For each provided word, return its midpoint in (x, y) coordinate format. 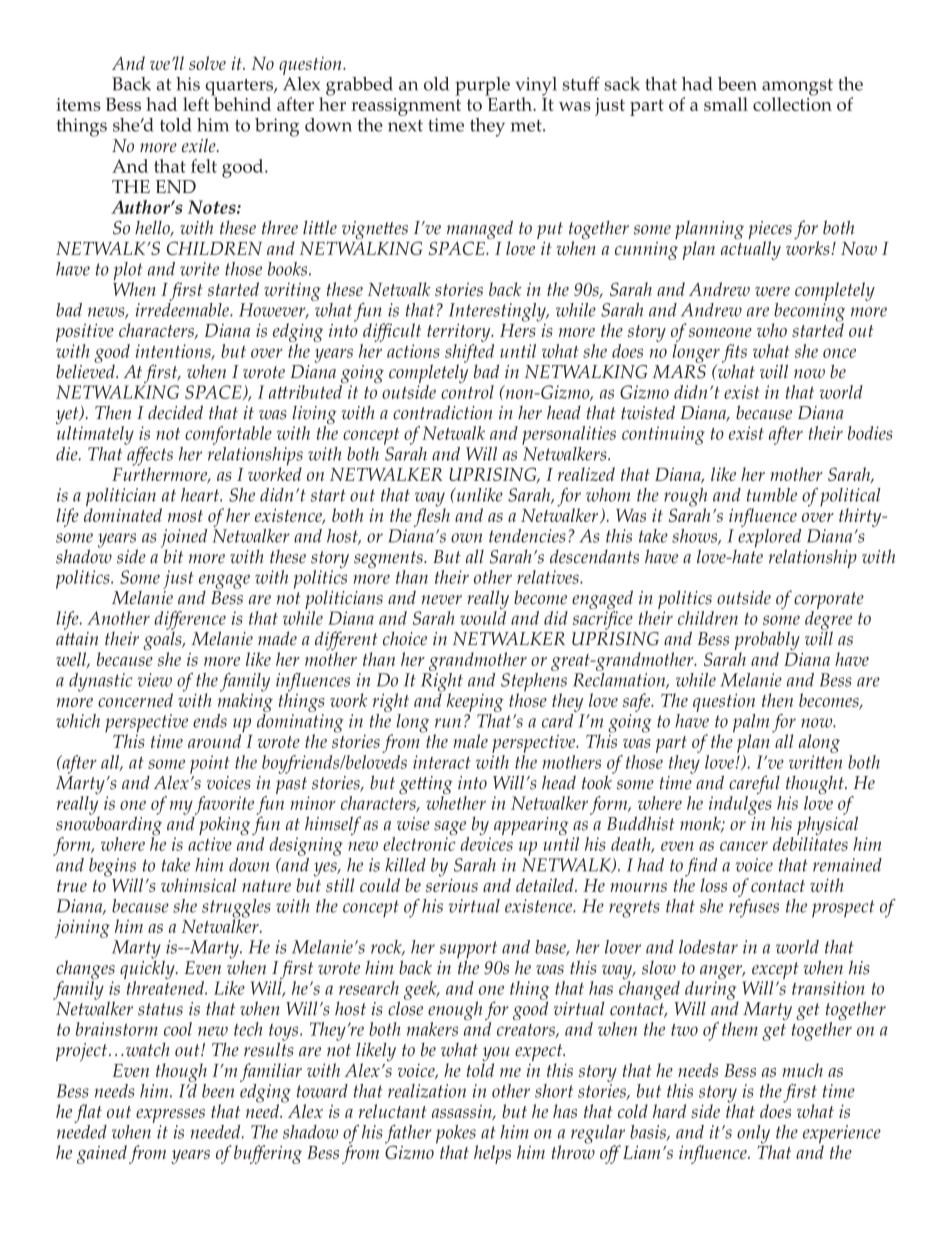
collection (792, 103)
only (754, 1135)
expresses (170, 1116)
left (197, 103)
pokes (457, 1135)
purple (482, 86)
